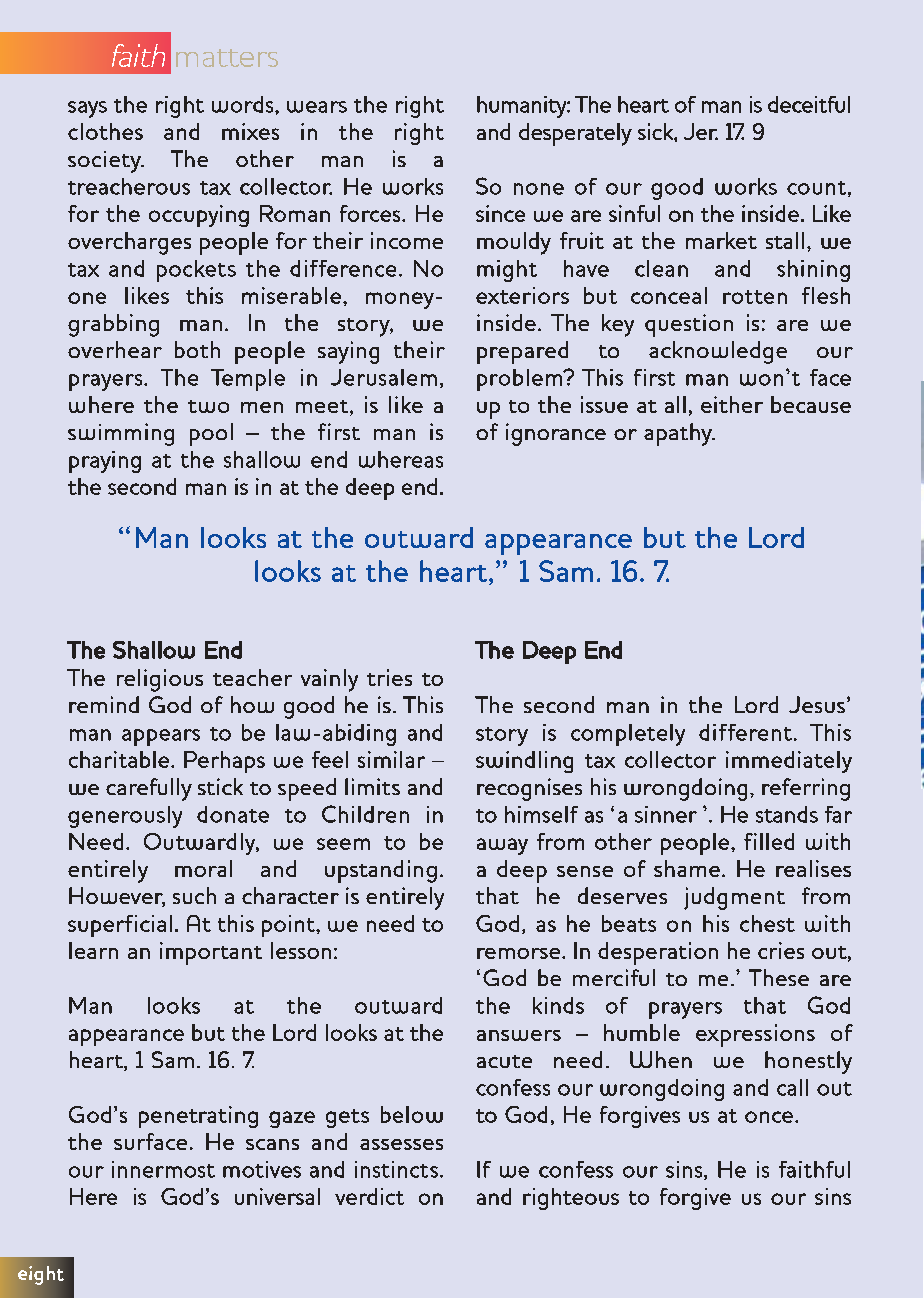 The image size is (924, 1298). What do you see at coordinates (809, 104) in the image?
I see `deceitful` at bounding box center [809, 104].
